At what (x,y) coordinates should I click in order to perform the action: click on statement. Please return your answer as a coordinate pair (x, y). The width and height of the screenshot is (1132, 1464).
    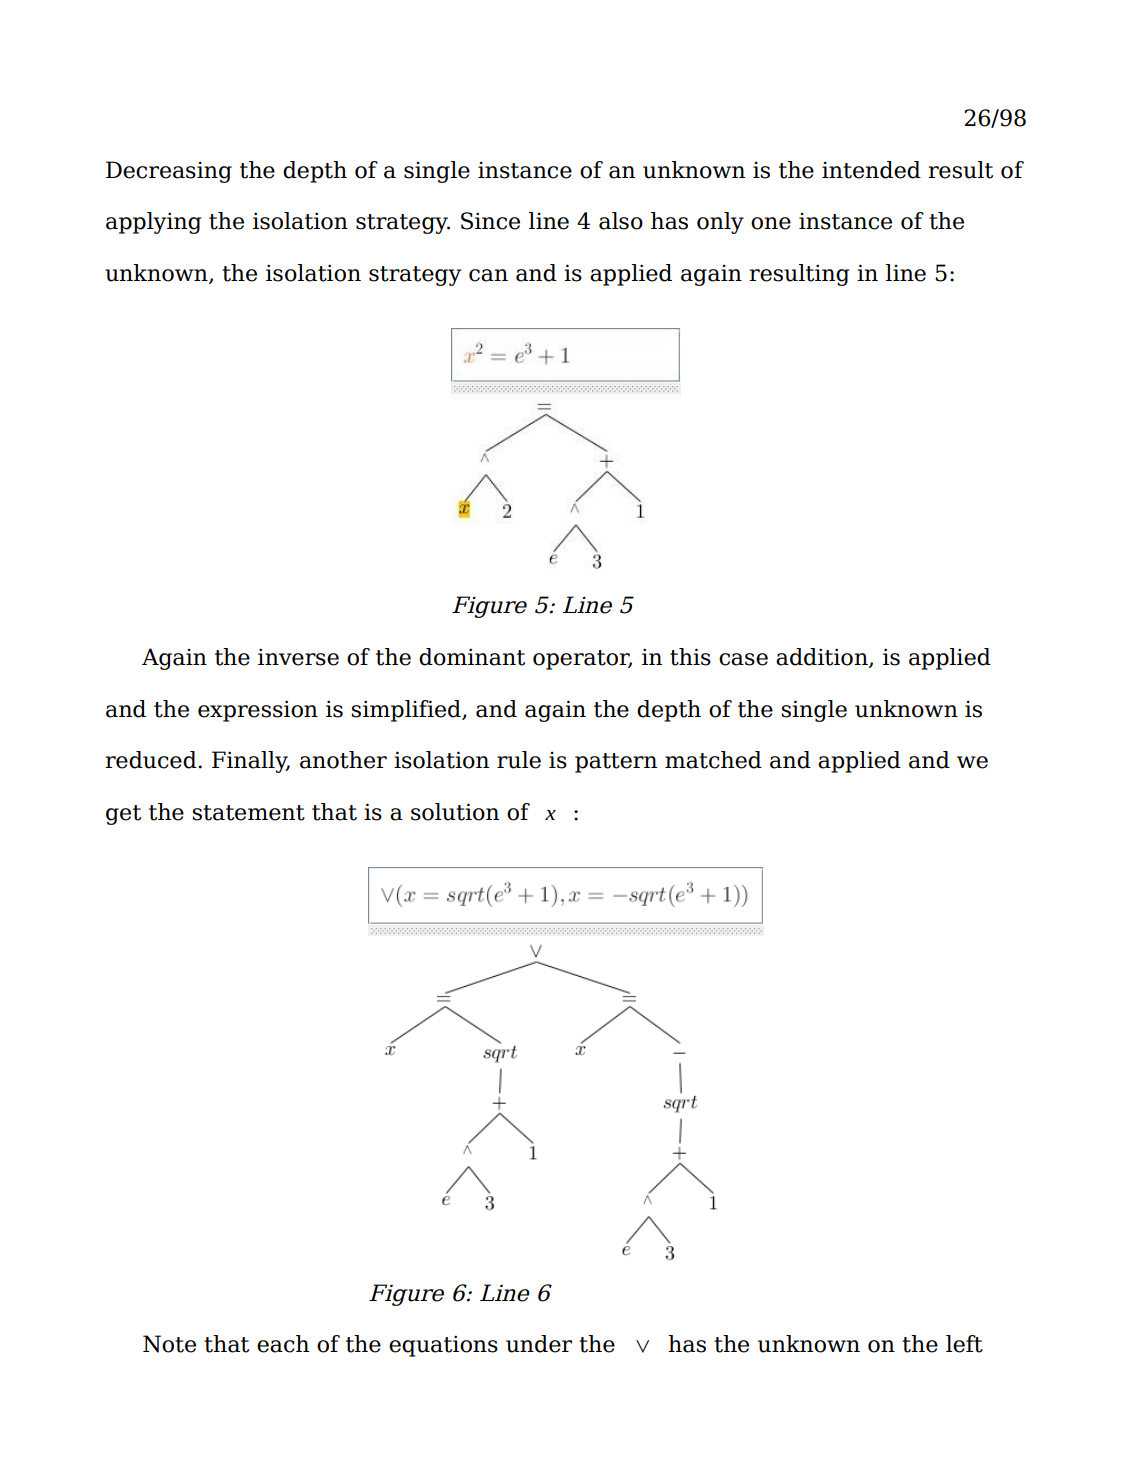
    Looking at the image, I should click on (248, 813).
